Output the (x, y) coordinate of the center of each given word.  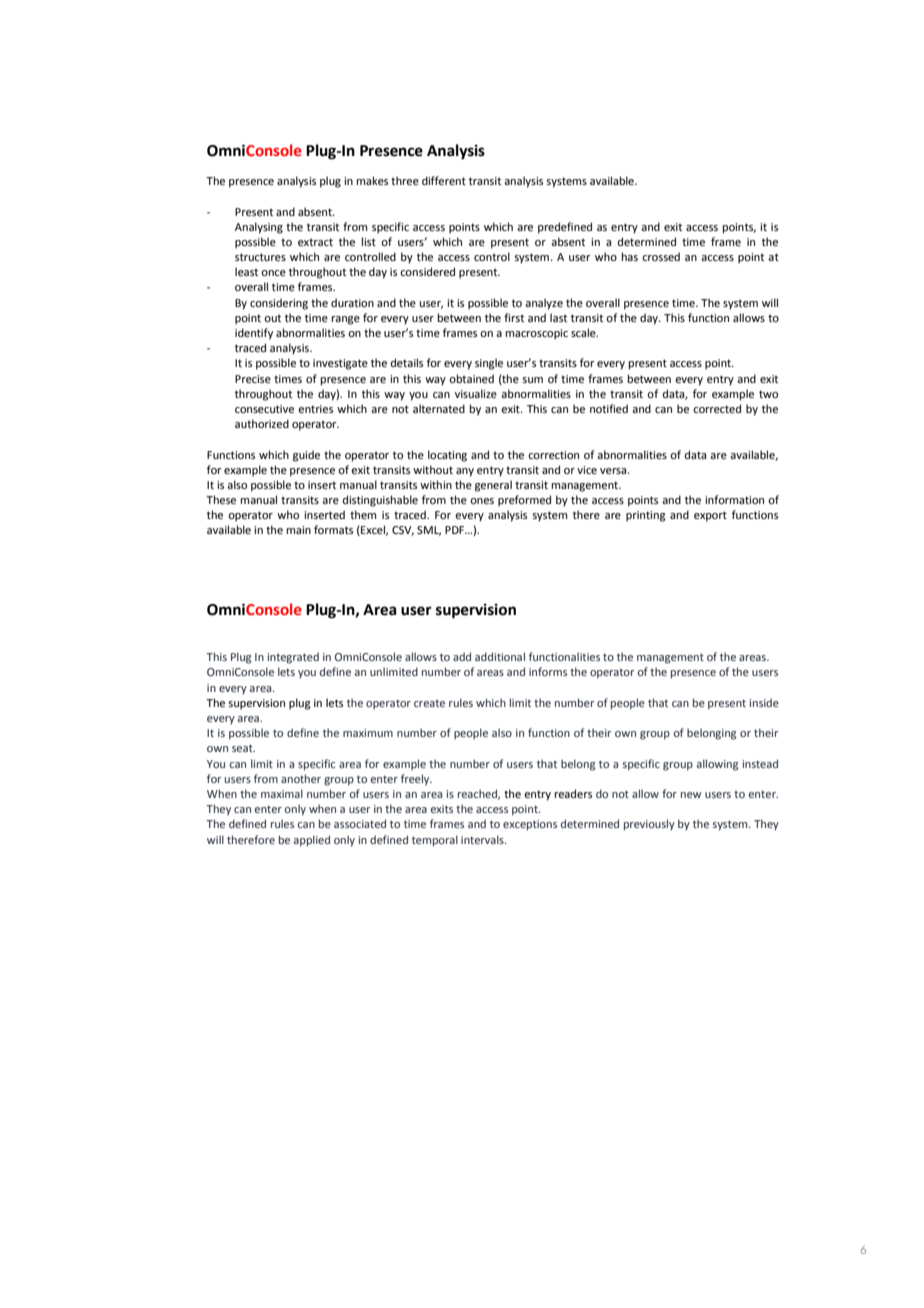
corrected (717, 408)
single (489, 364)
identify (254, 334)
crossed (661, 256)
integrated (293, 658)
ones (482, 501)
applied (312, 841)
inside (764, 702)
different (444, 180)
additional (500, 656)
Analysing (259, 228)
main (299, 530)
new (691, 795)
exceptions (530, 825)
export (710, 516)
